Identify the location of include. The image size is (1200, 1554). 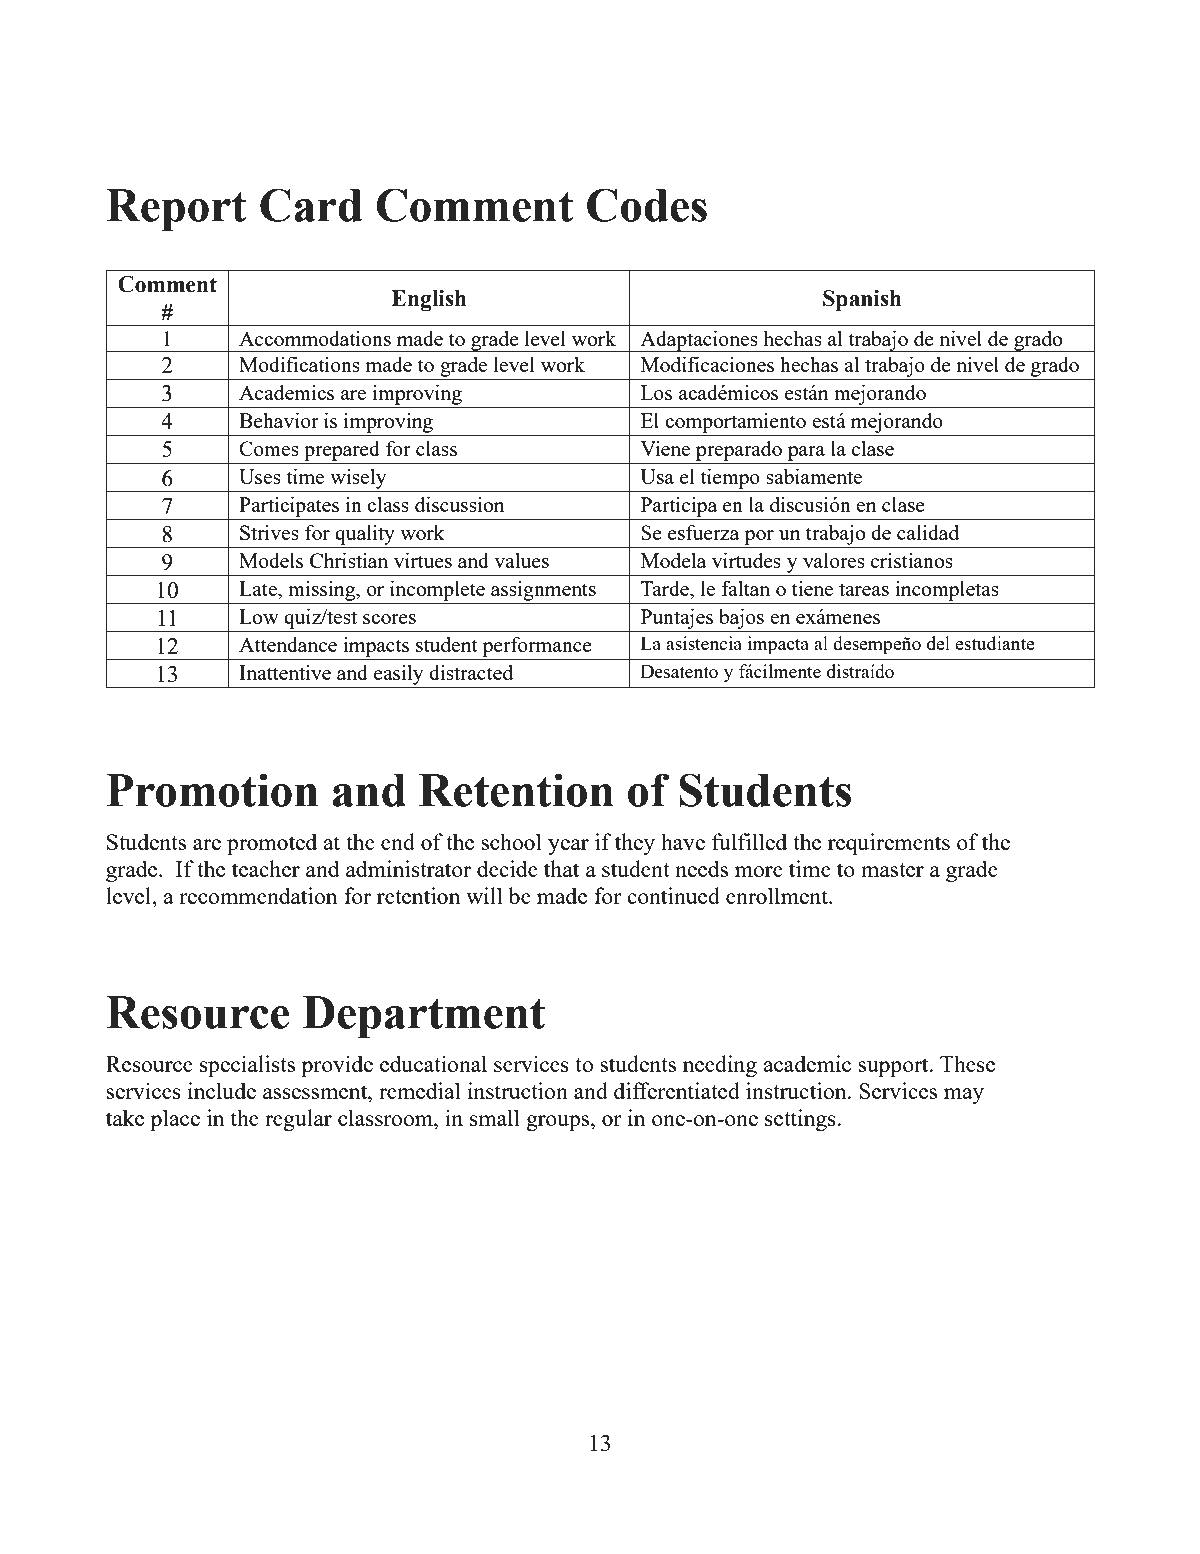
(222, 1090).
